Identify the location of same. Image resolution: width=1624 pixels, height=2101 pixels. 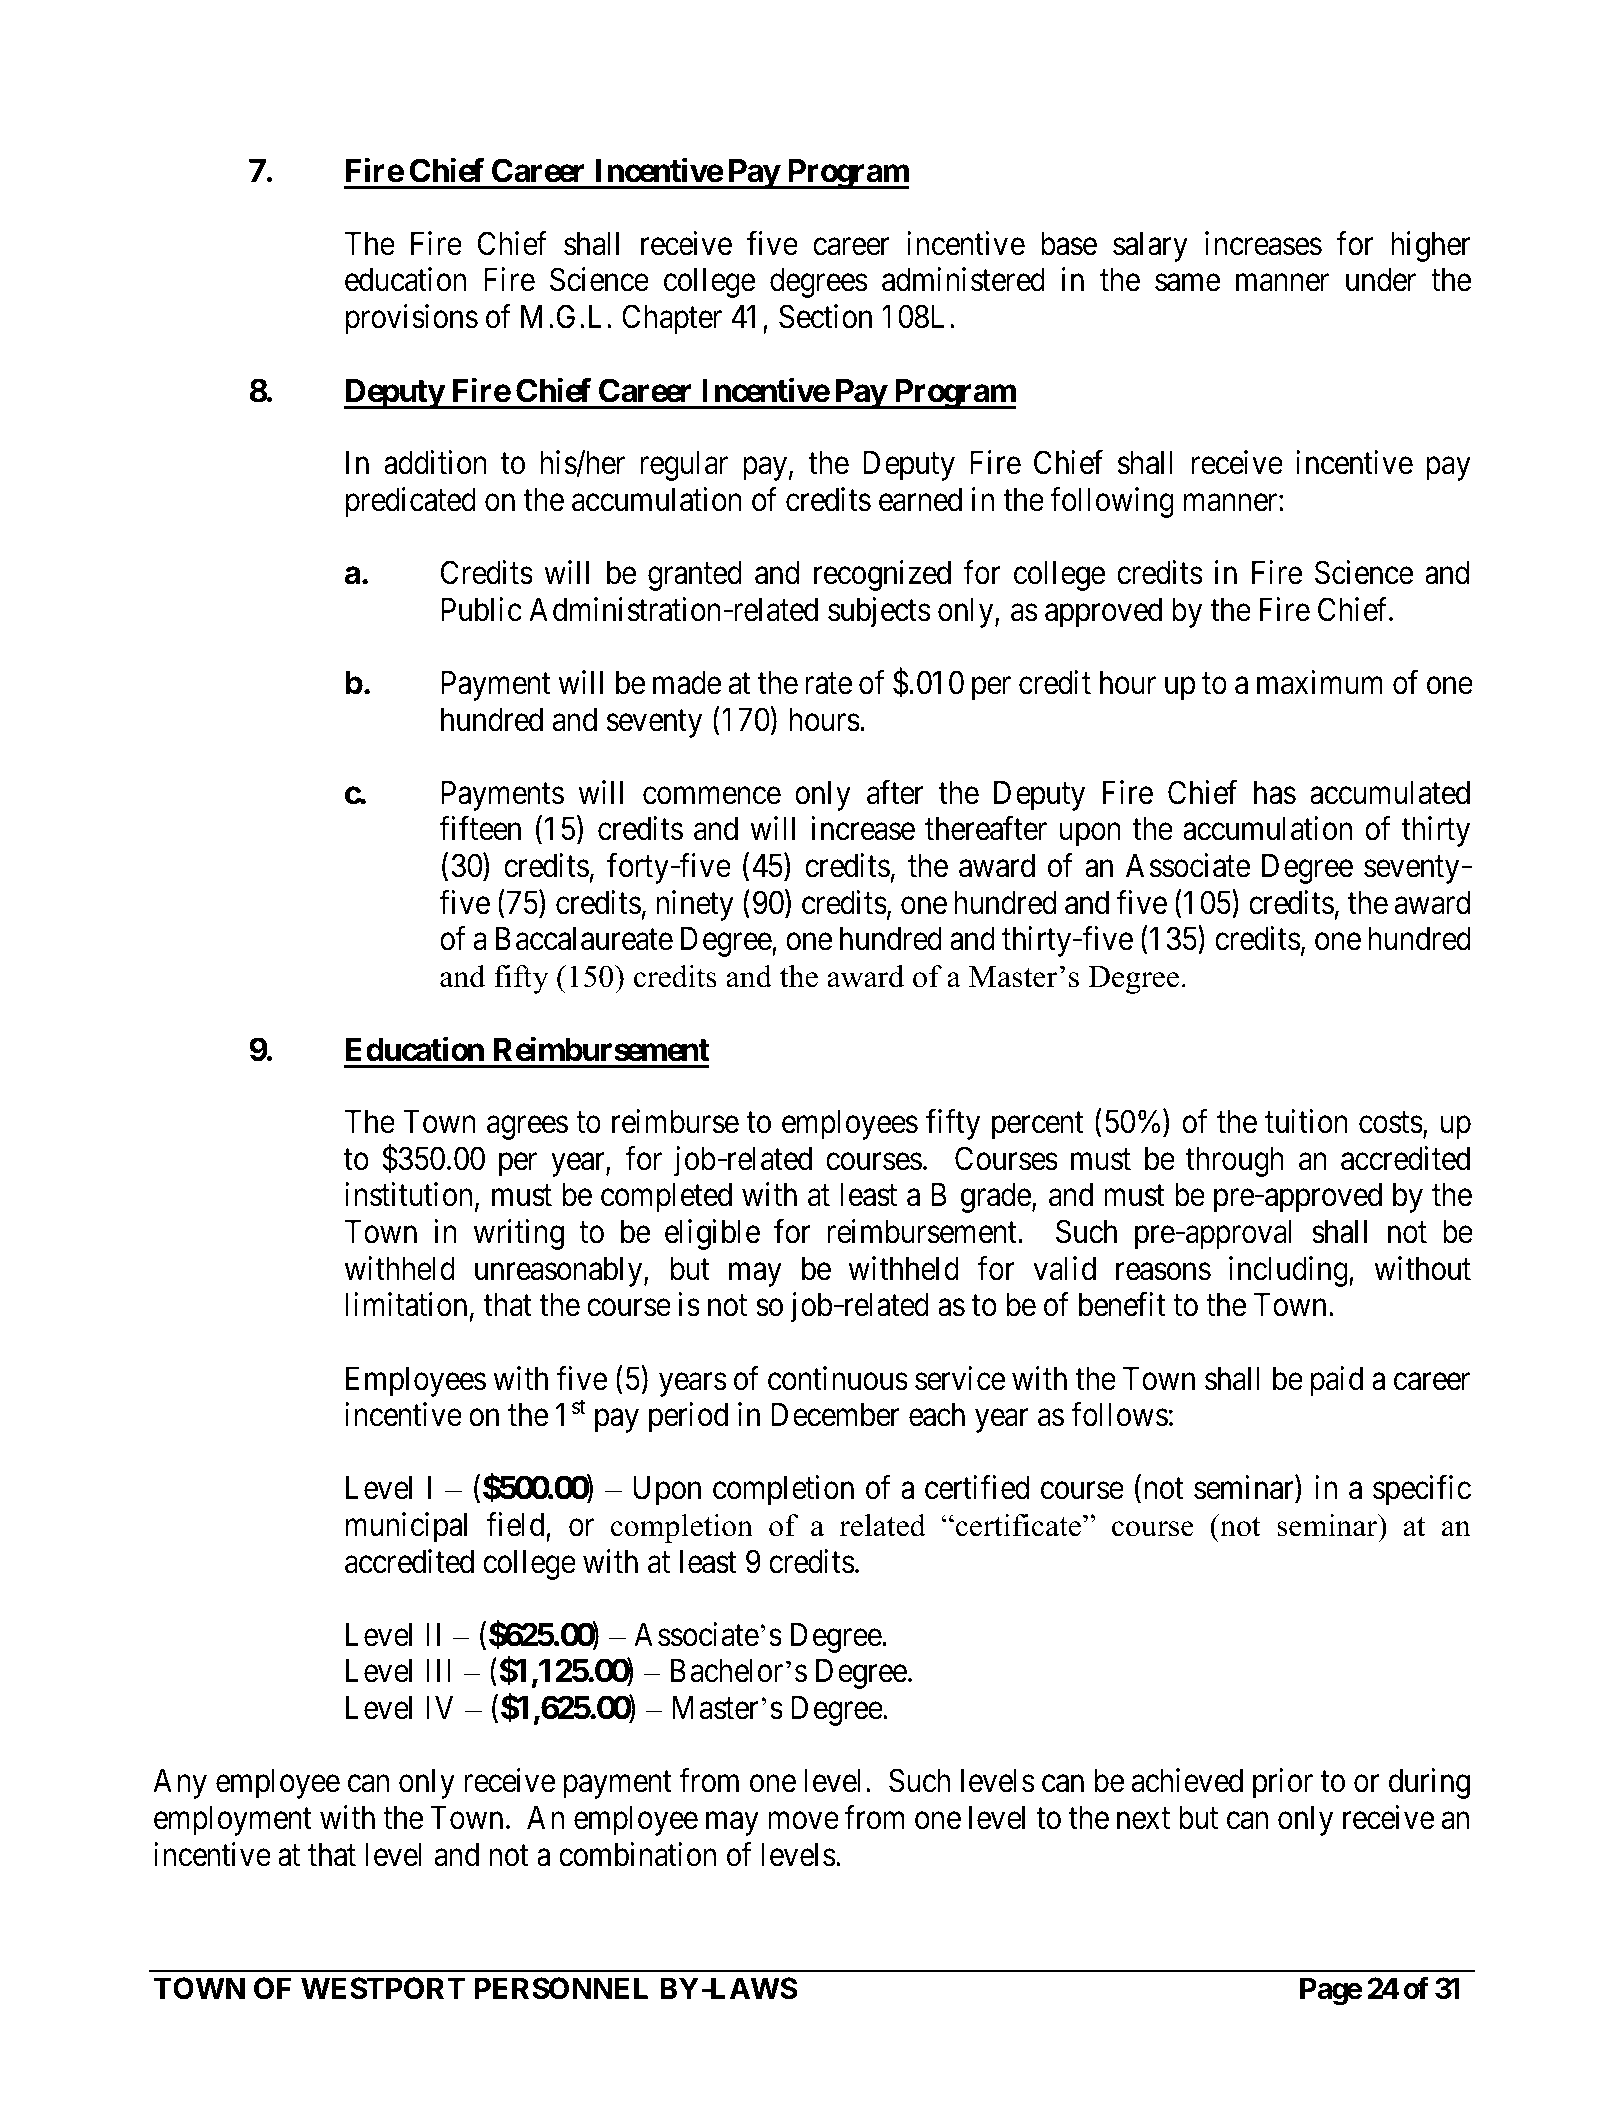
(1187, 283).
